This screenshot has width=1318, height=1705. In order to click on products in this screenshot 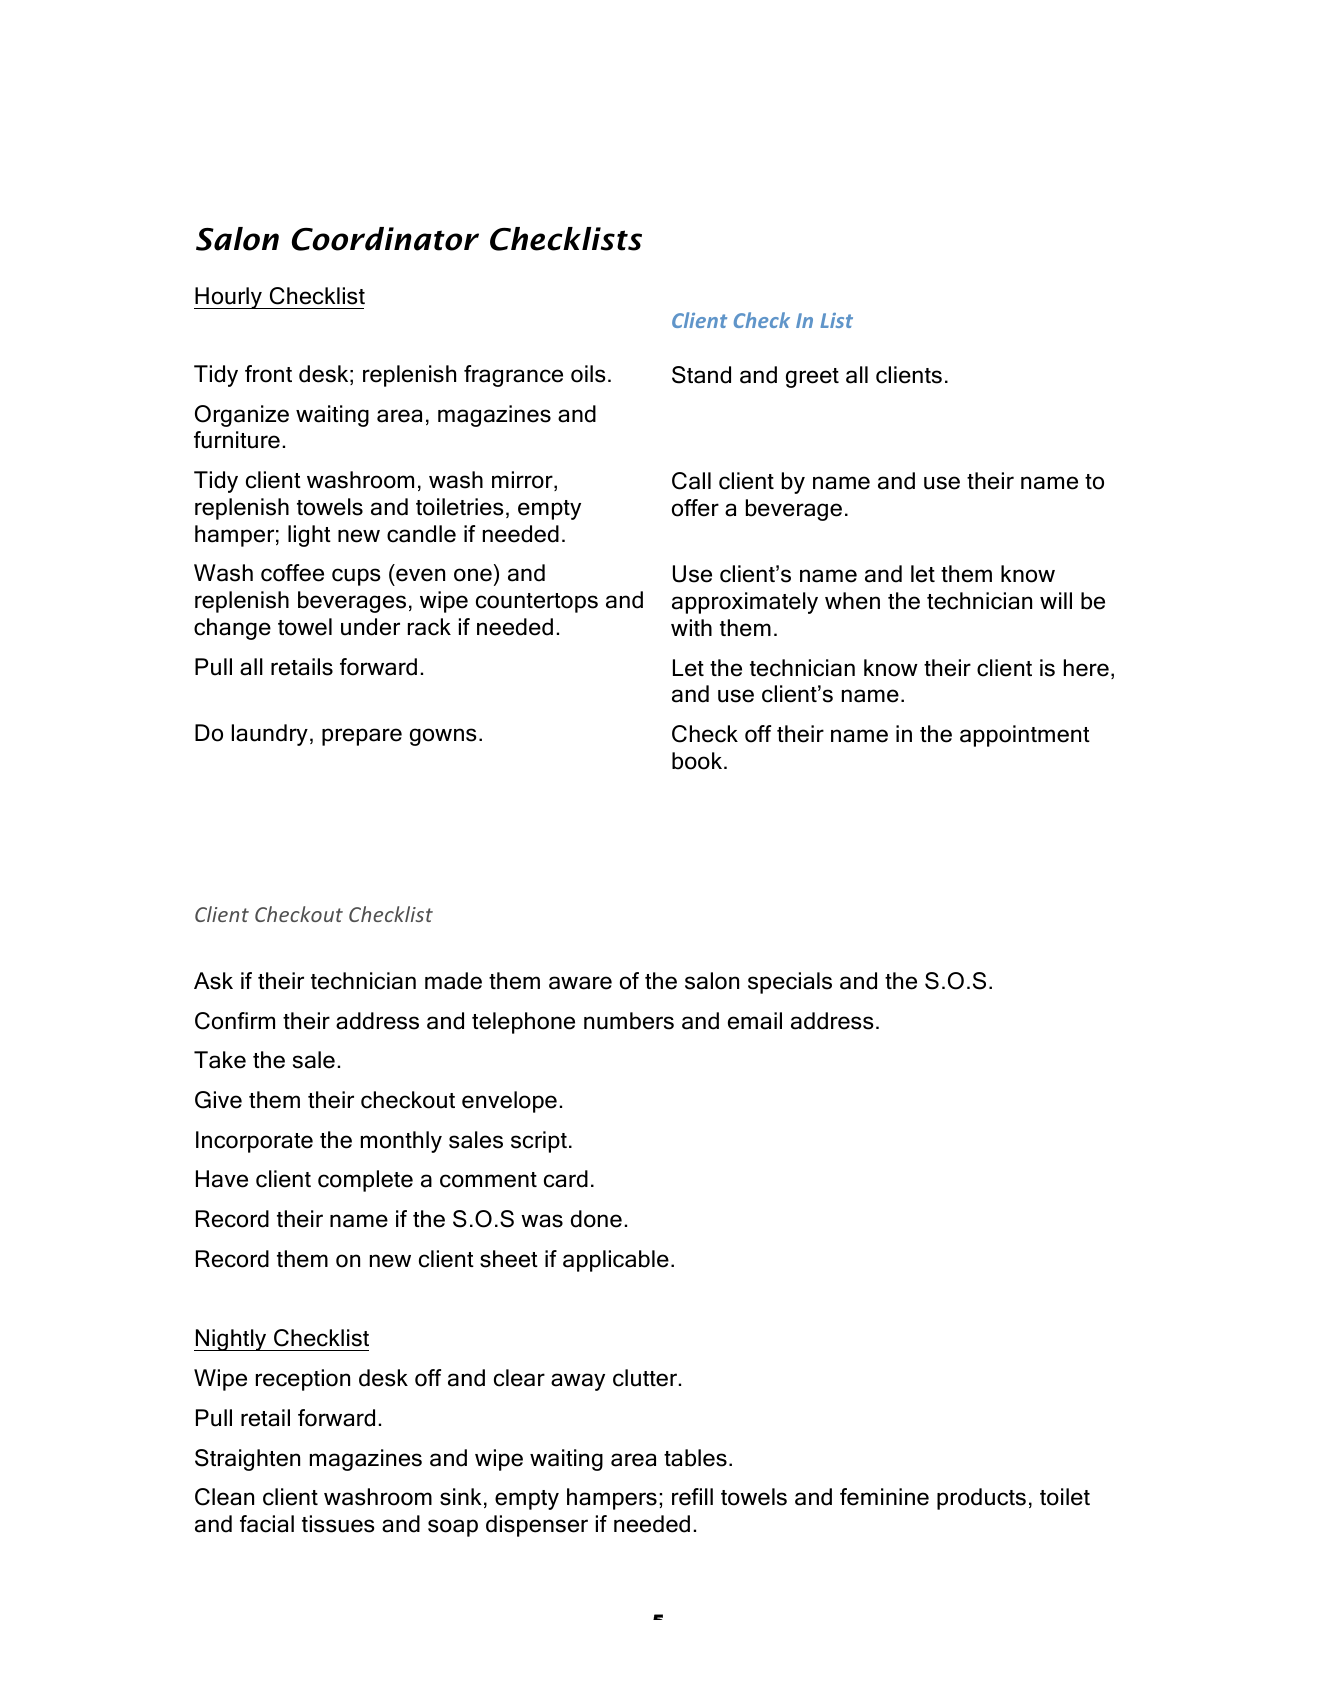, I will do `click(981, 1499)`.
